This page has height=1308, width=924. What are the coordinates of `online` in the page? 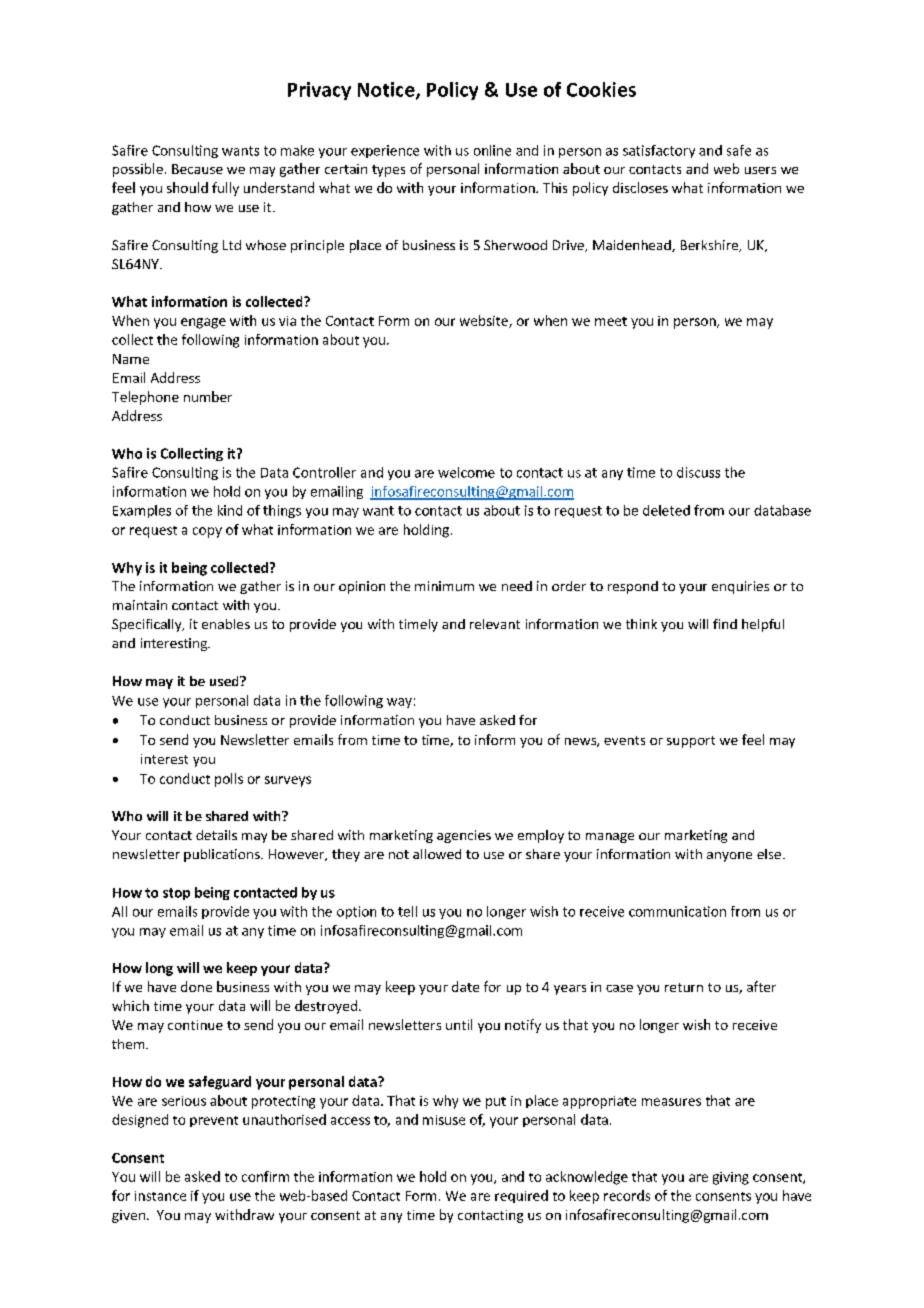 It's located at (492, 150).
